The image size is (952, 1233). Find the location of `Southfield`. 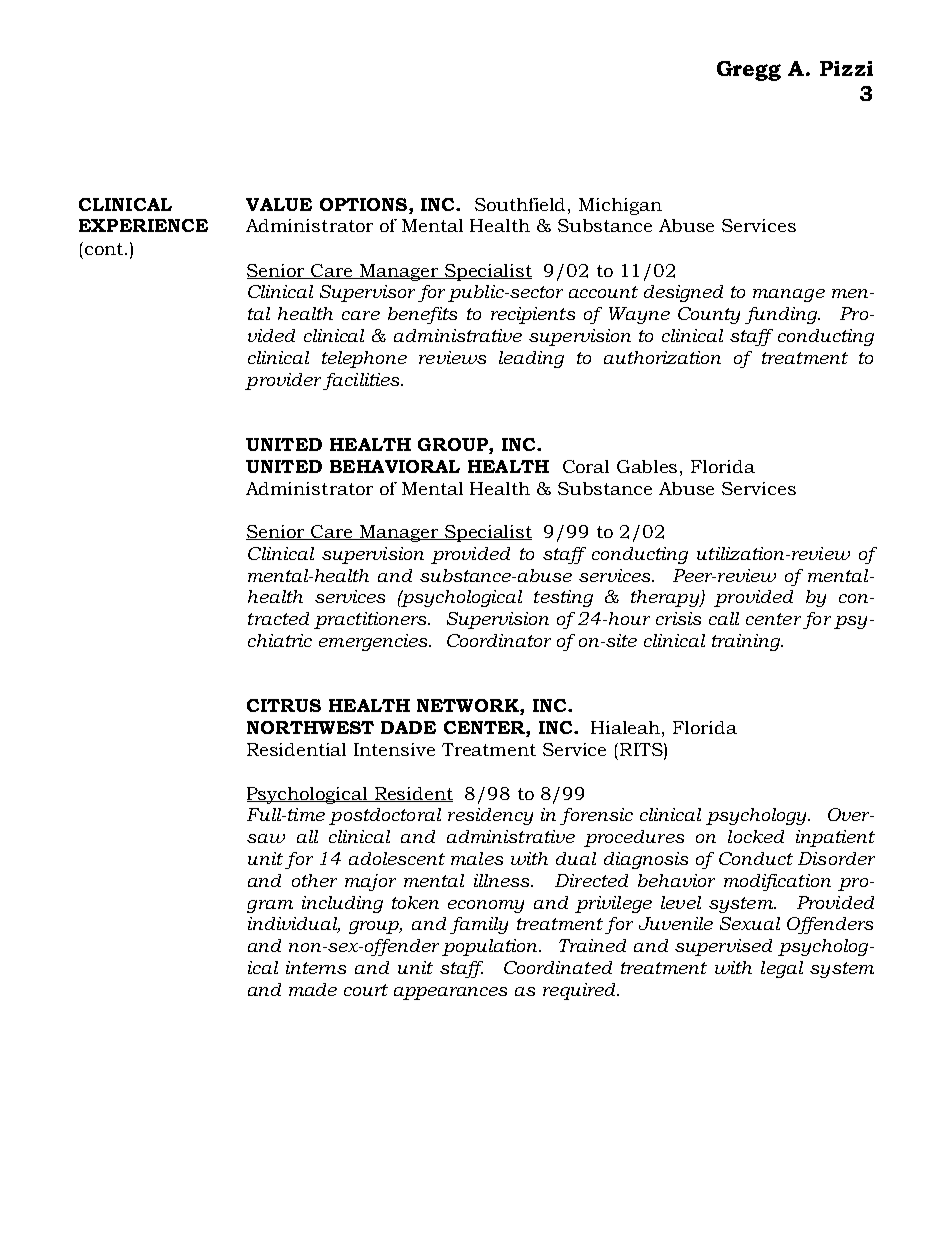

Southfield is located at coordinates (522, 204).
